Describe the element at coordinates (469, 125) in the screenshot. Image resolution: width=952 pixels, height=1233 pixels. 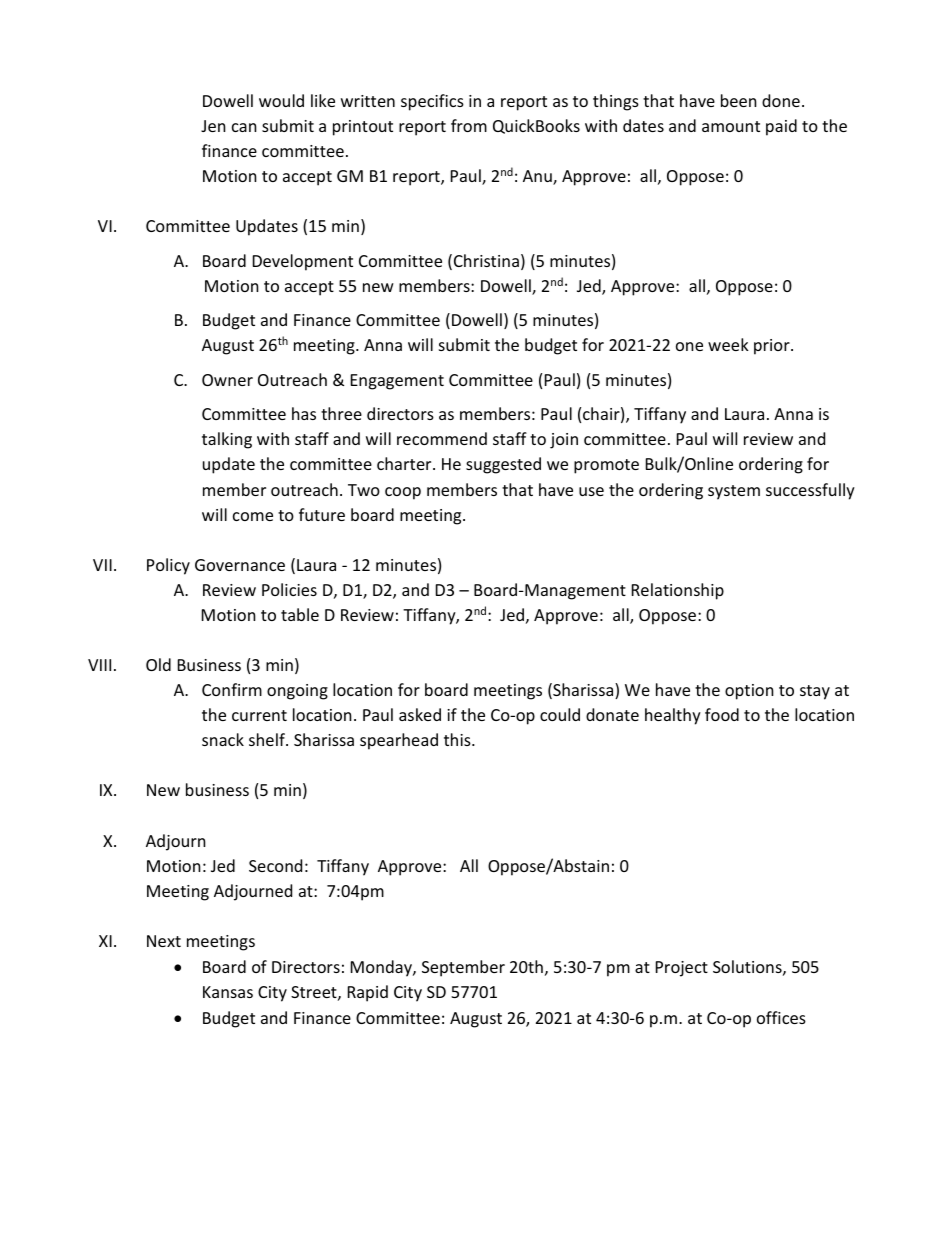
I see `from` at that location.
